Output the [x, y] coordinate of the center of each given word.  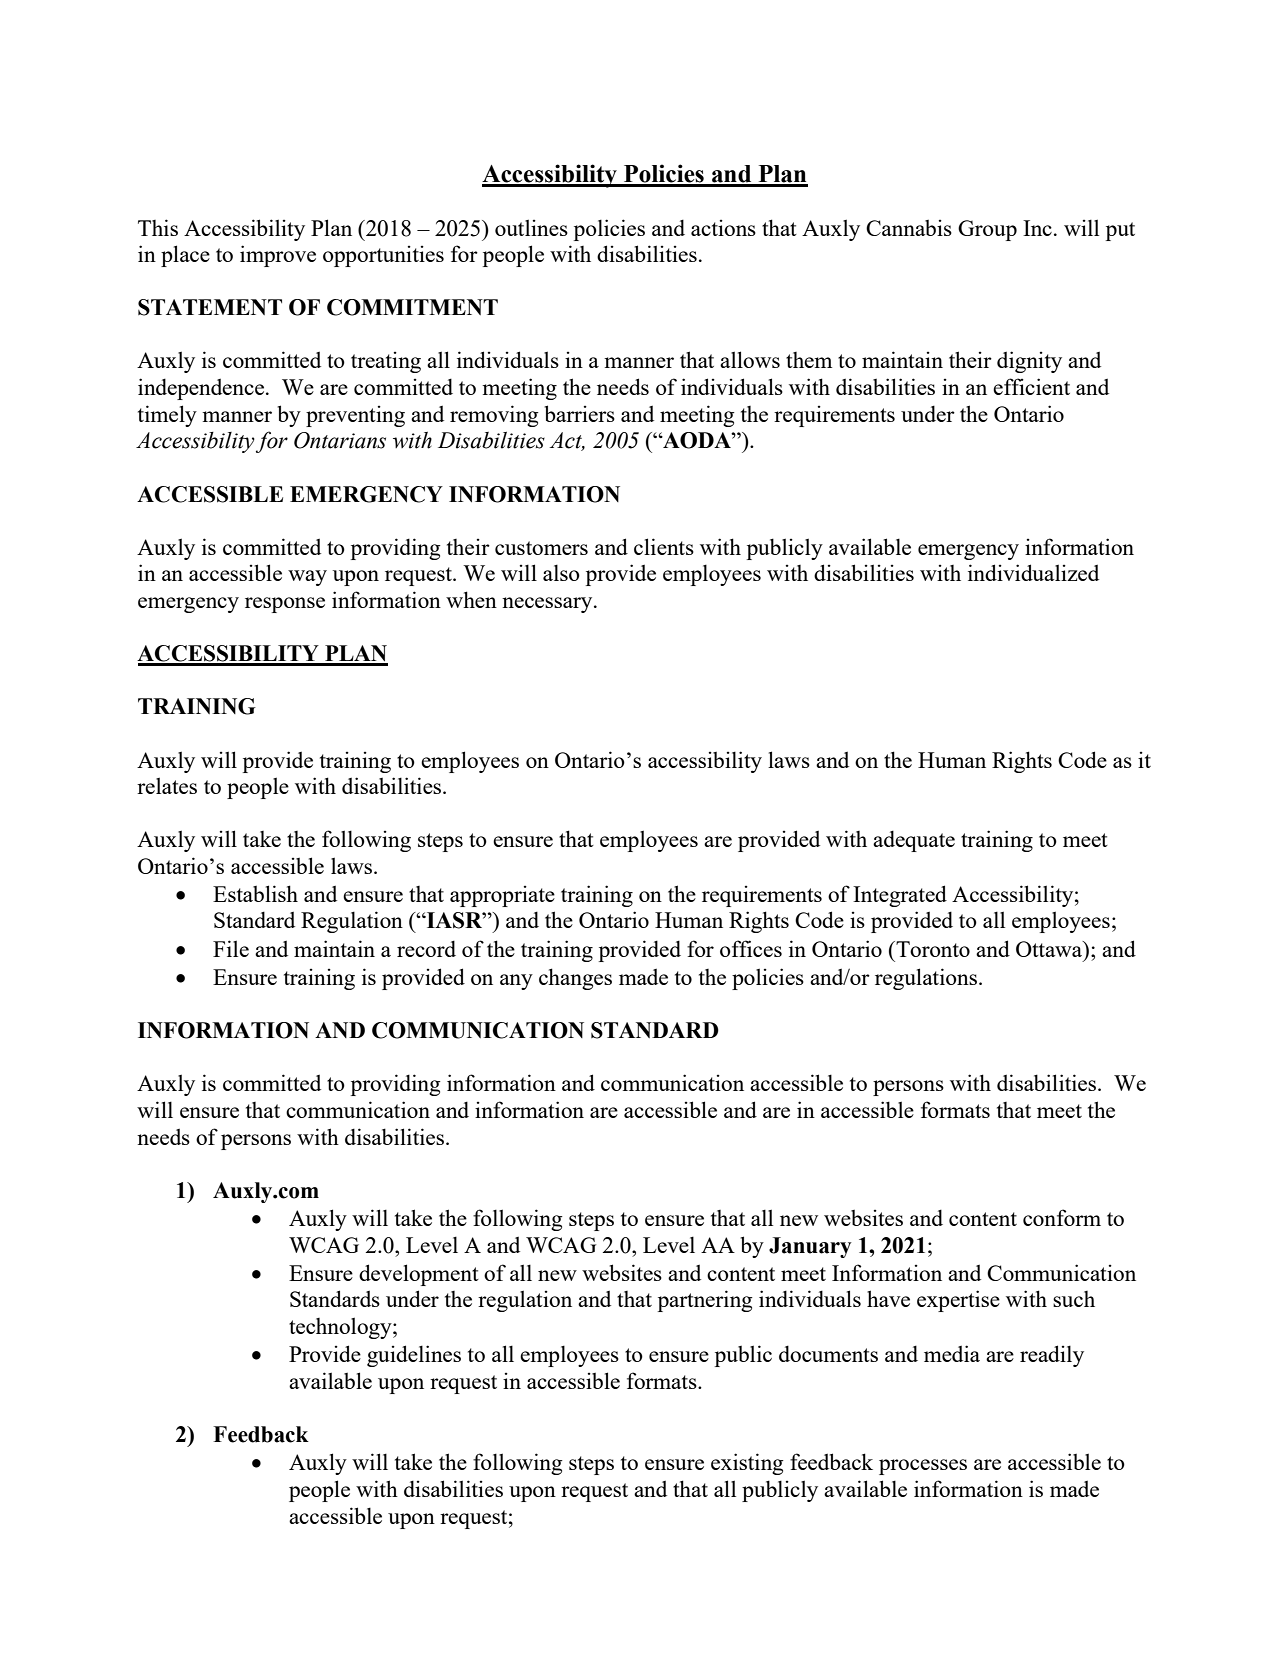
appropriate [502, 896]
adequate [914, 841]
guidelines [414, 1356]
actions [723, 228]
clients [664, 546]
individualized [1033, 572]
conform [1062, 1217]
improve [278, 256]
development [419, 1275]
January [810, 1247]
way [307, 578]
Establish [255, 893]
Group [987, 230]
